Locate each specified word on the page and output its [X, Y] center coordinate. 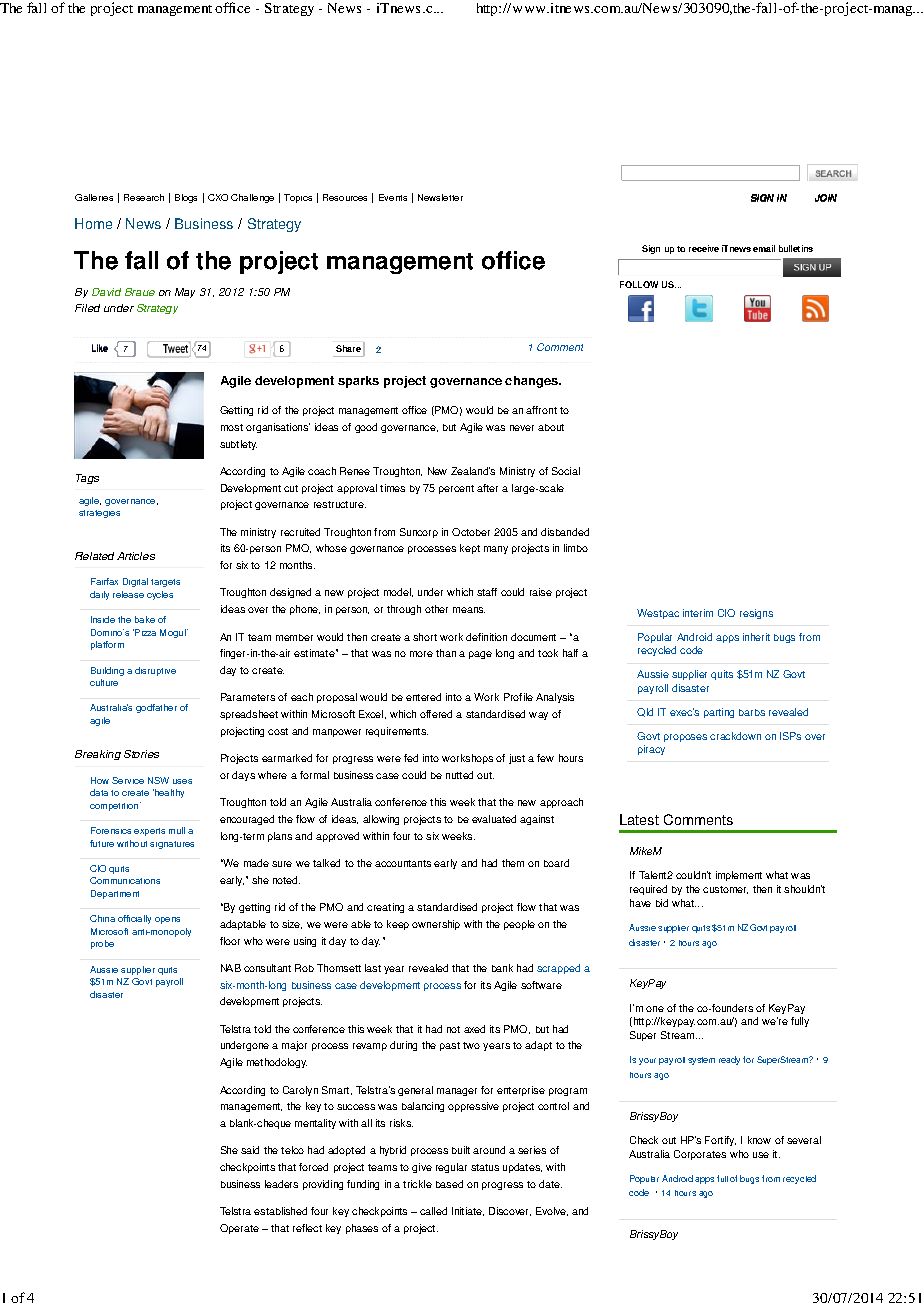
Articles [136, 556]
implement [739, 876]
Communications [125, 880]
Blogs [186, 198]
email [764, 248]
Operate [239, 1229]
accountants [403, 863]
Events [393, 197]
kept [470, 549]
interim [698, 613]
